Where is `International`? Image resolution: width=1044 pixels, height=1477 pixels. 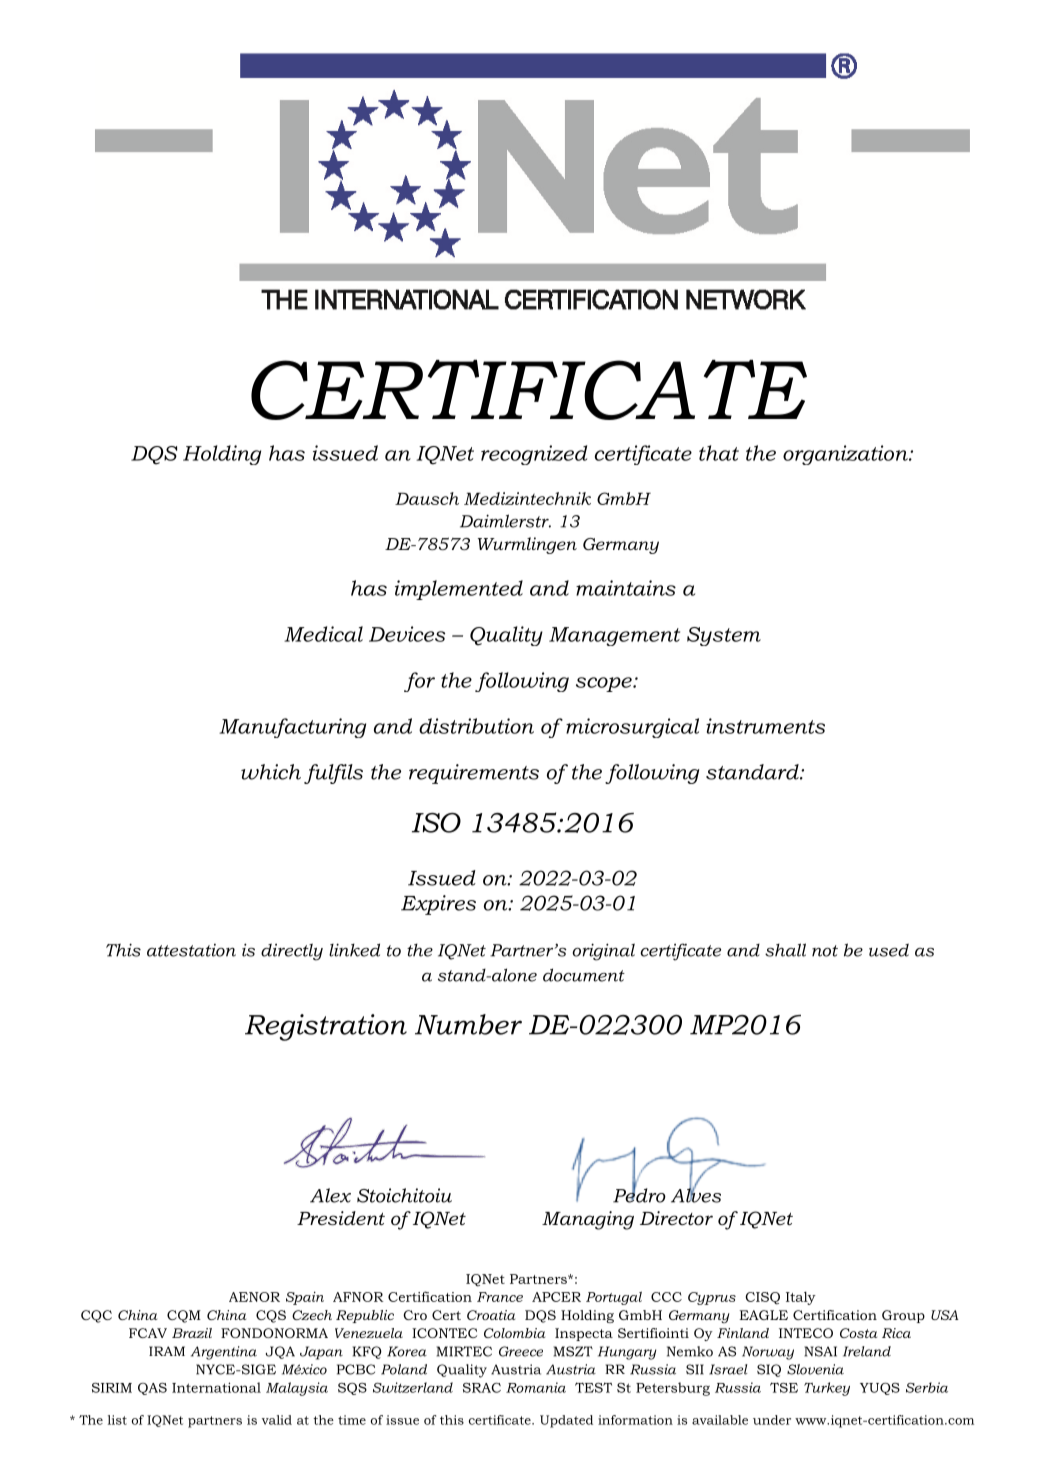
International is located at coordinates (216, 1387).
